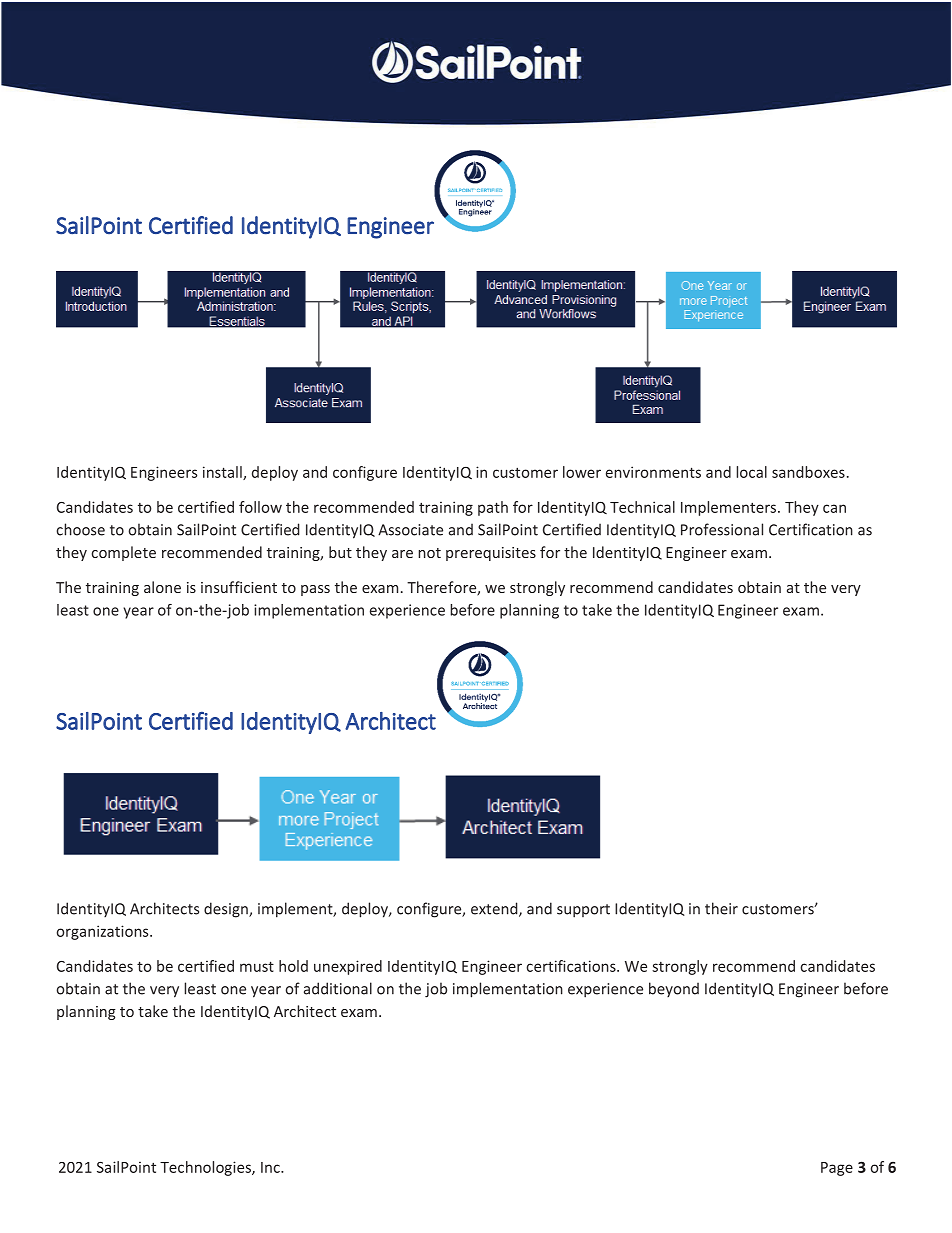 This image has height=1233, width=952. Describe the element at coordinates (751, 472) in the image. I see `local` at that location.
